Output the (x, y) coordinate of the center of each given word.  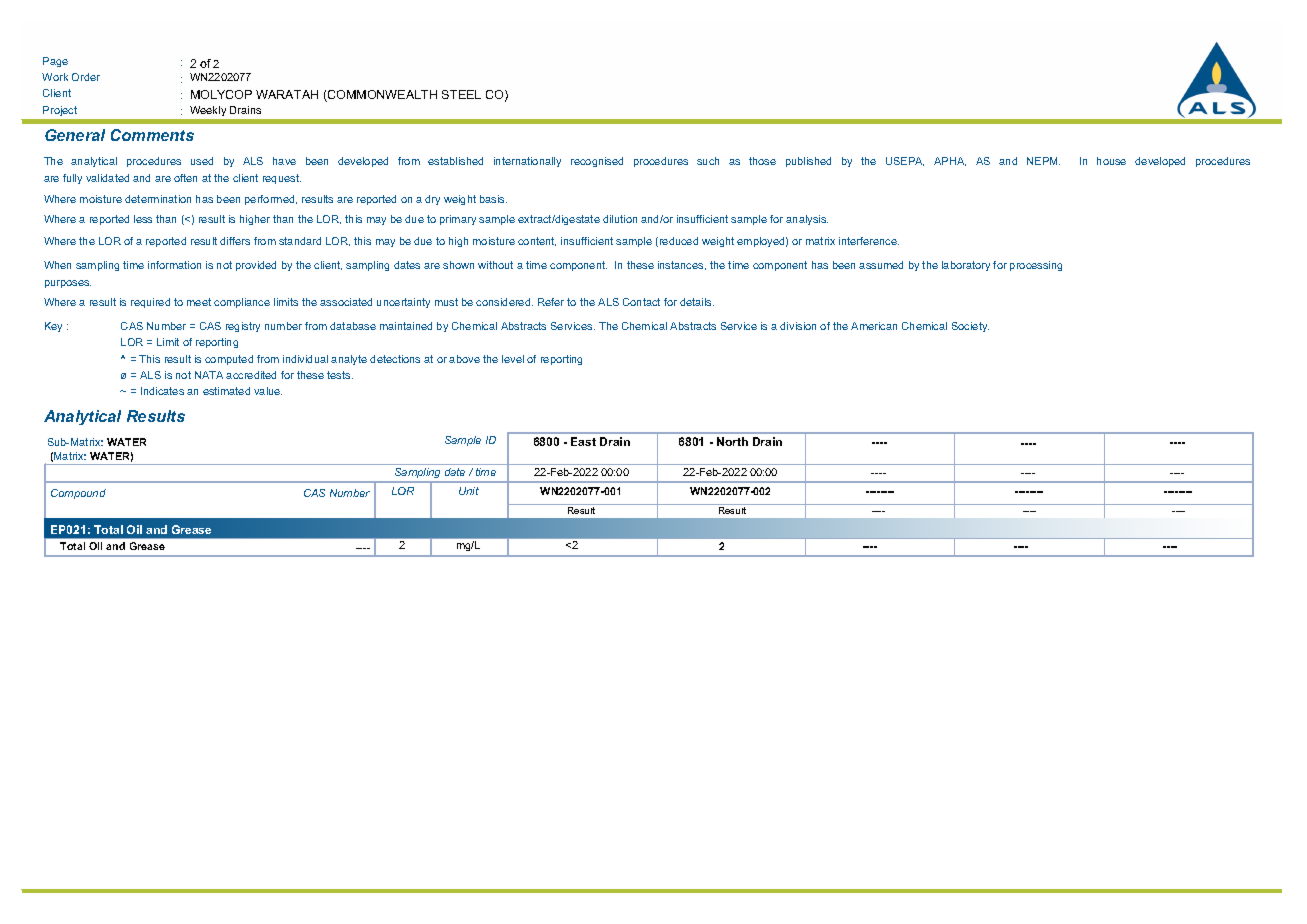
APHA (950, 161)
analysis (807, 220)
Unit (469, 491)
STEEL (461, 94)
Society (970, 327)
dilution (620, 219)
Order (86, 77)
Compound (78, 494)
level (513, 359)
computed (229, 360)
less (143, 219)
